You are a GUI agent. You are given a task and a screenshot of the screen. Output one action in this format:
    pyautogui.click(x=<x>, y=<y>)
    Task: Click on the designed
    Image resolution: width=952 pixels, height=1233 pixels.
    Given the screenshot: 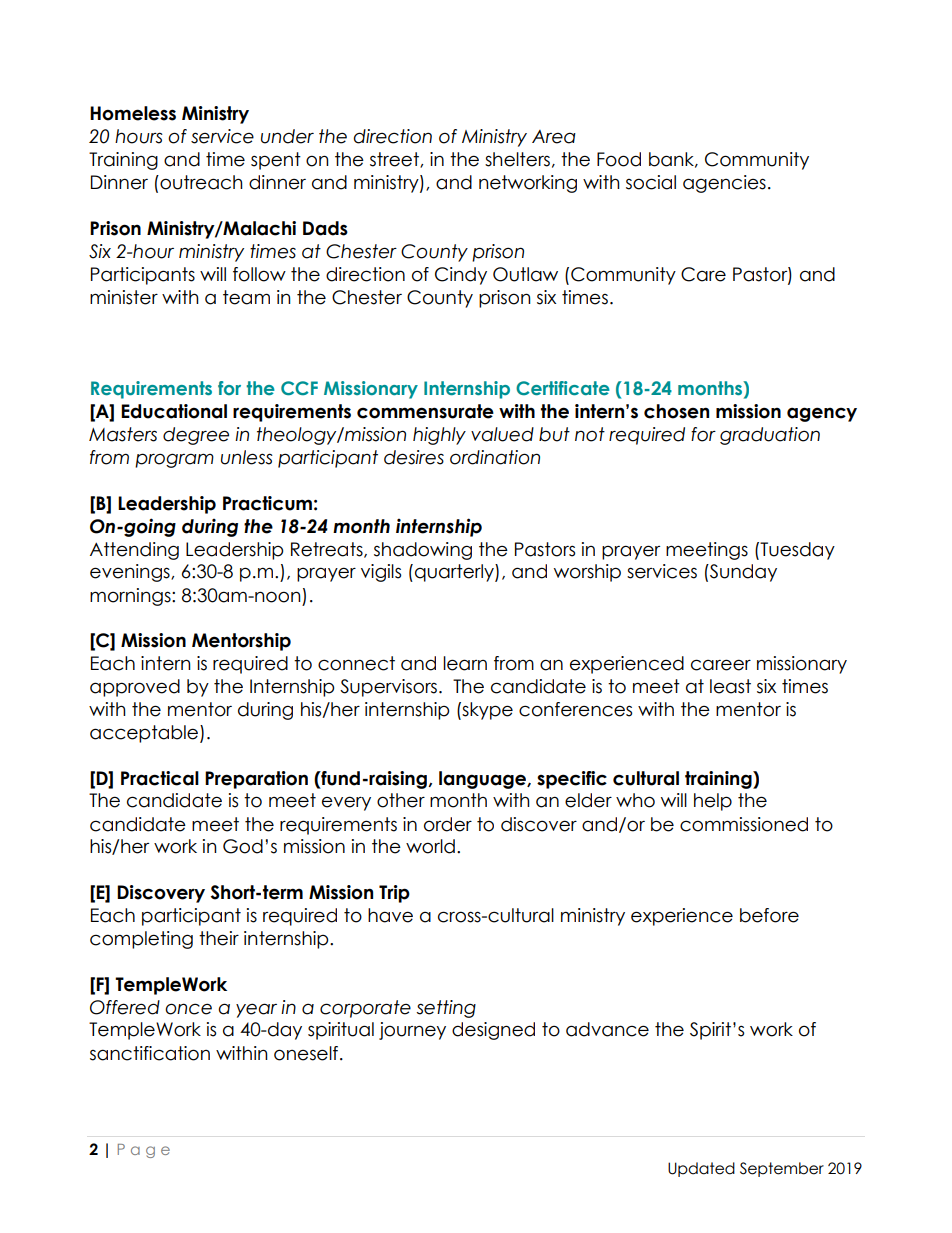 What is the action you would take?
    pyautogui.click(x=493, y=1031)
